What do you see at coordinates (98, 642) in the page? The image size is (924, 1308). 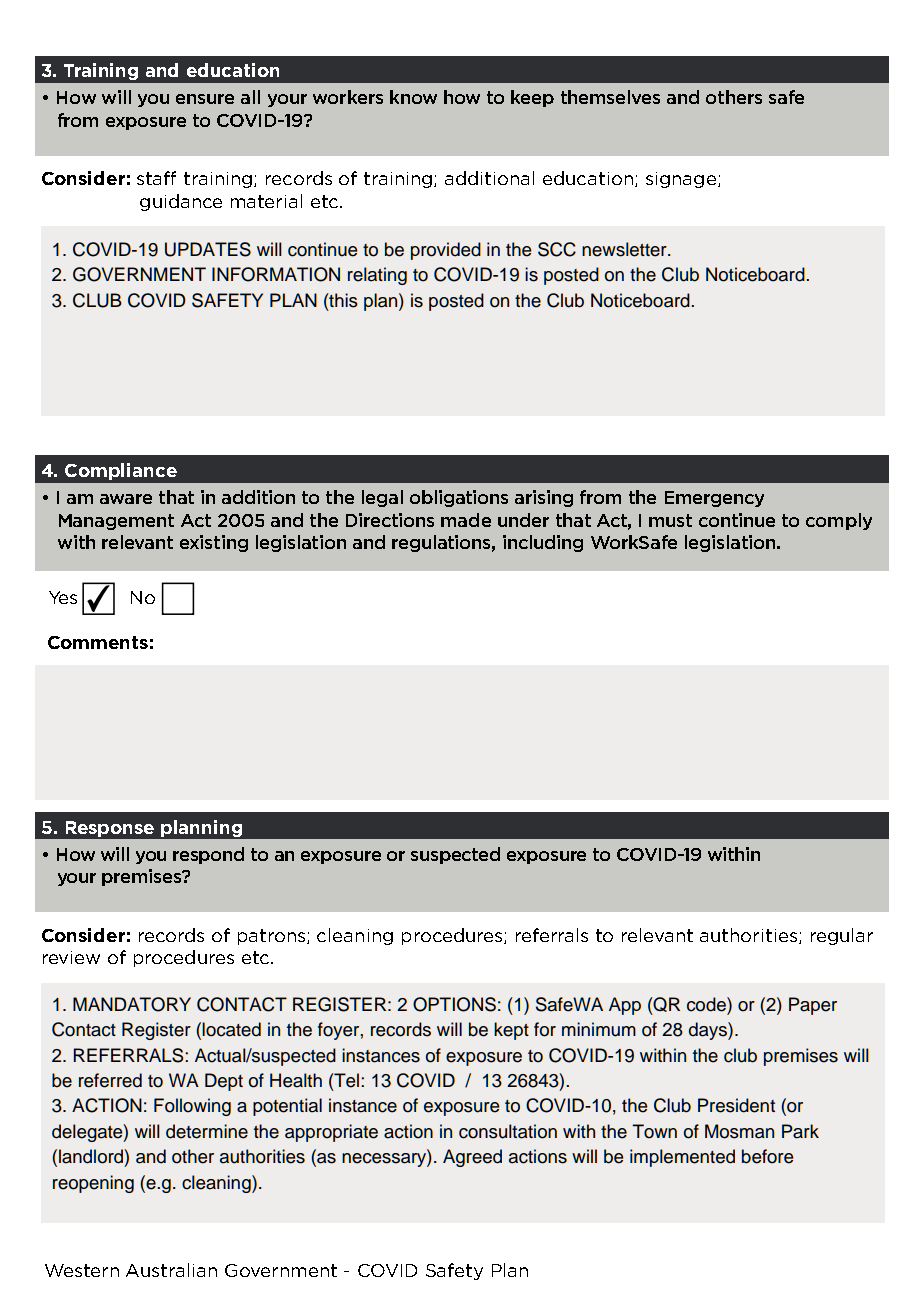 I see `Comments` at bounding box center [98, 642].
